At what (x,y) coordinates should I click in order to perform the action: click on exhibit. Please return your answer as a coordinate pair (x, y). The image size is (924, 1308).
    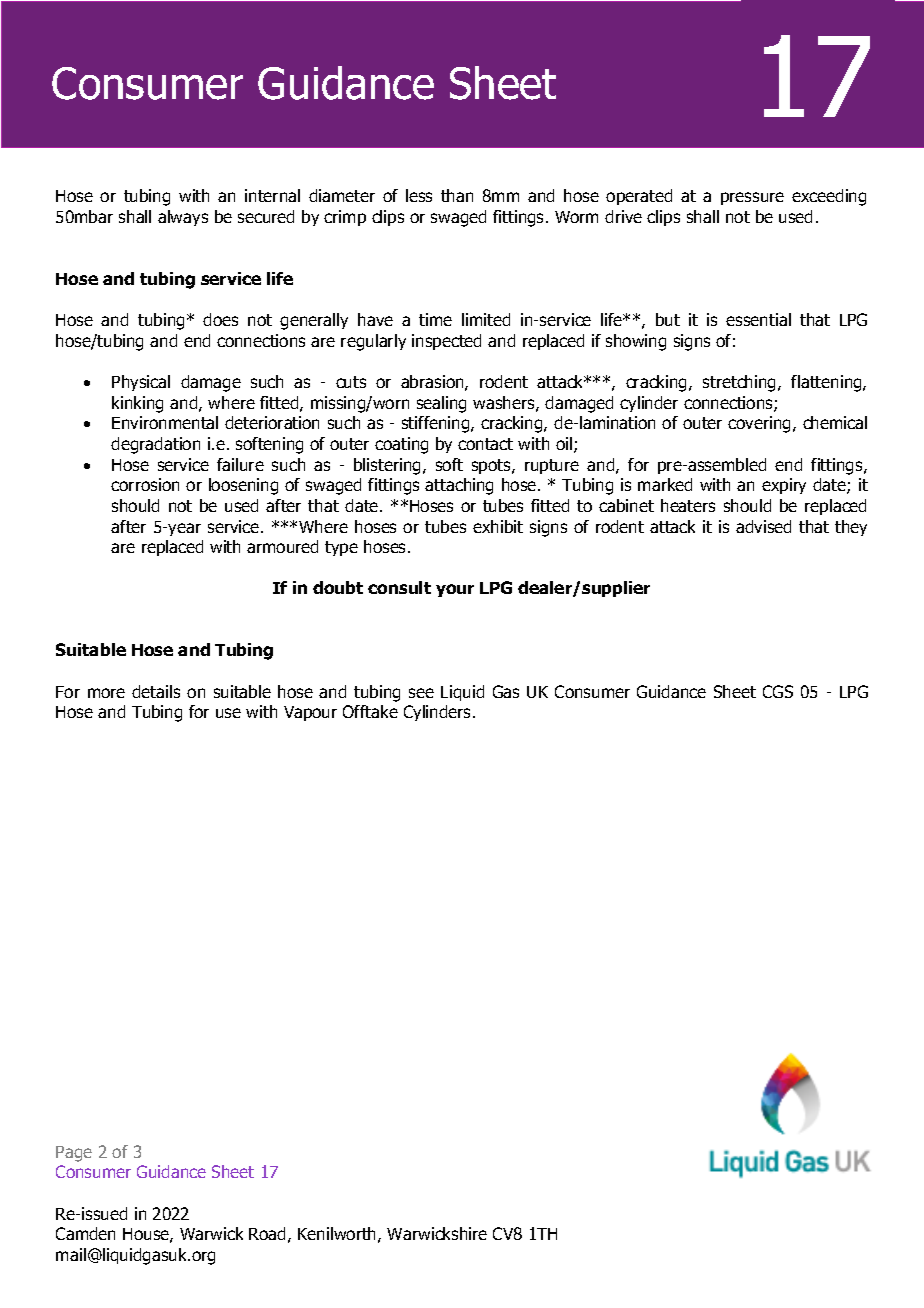
    Looking at the image, I should click on (498, 526).
